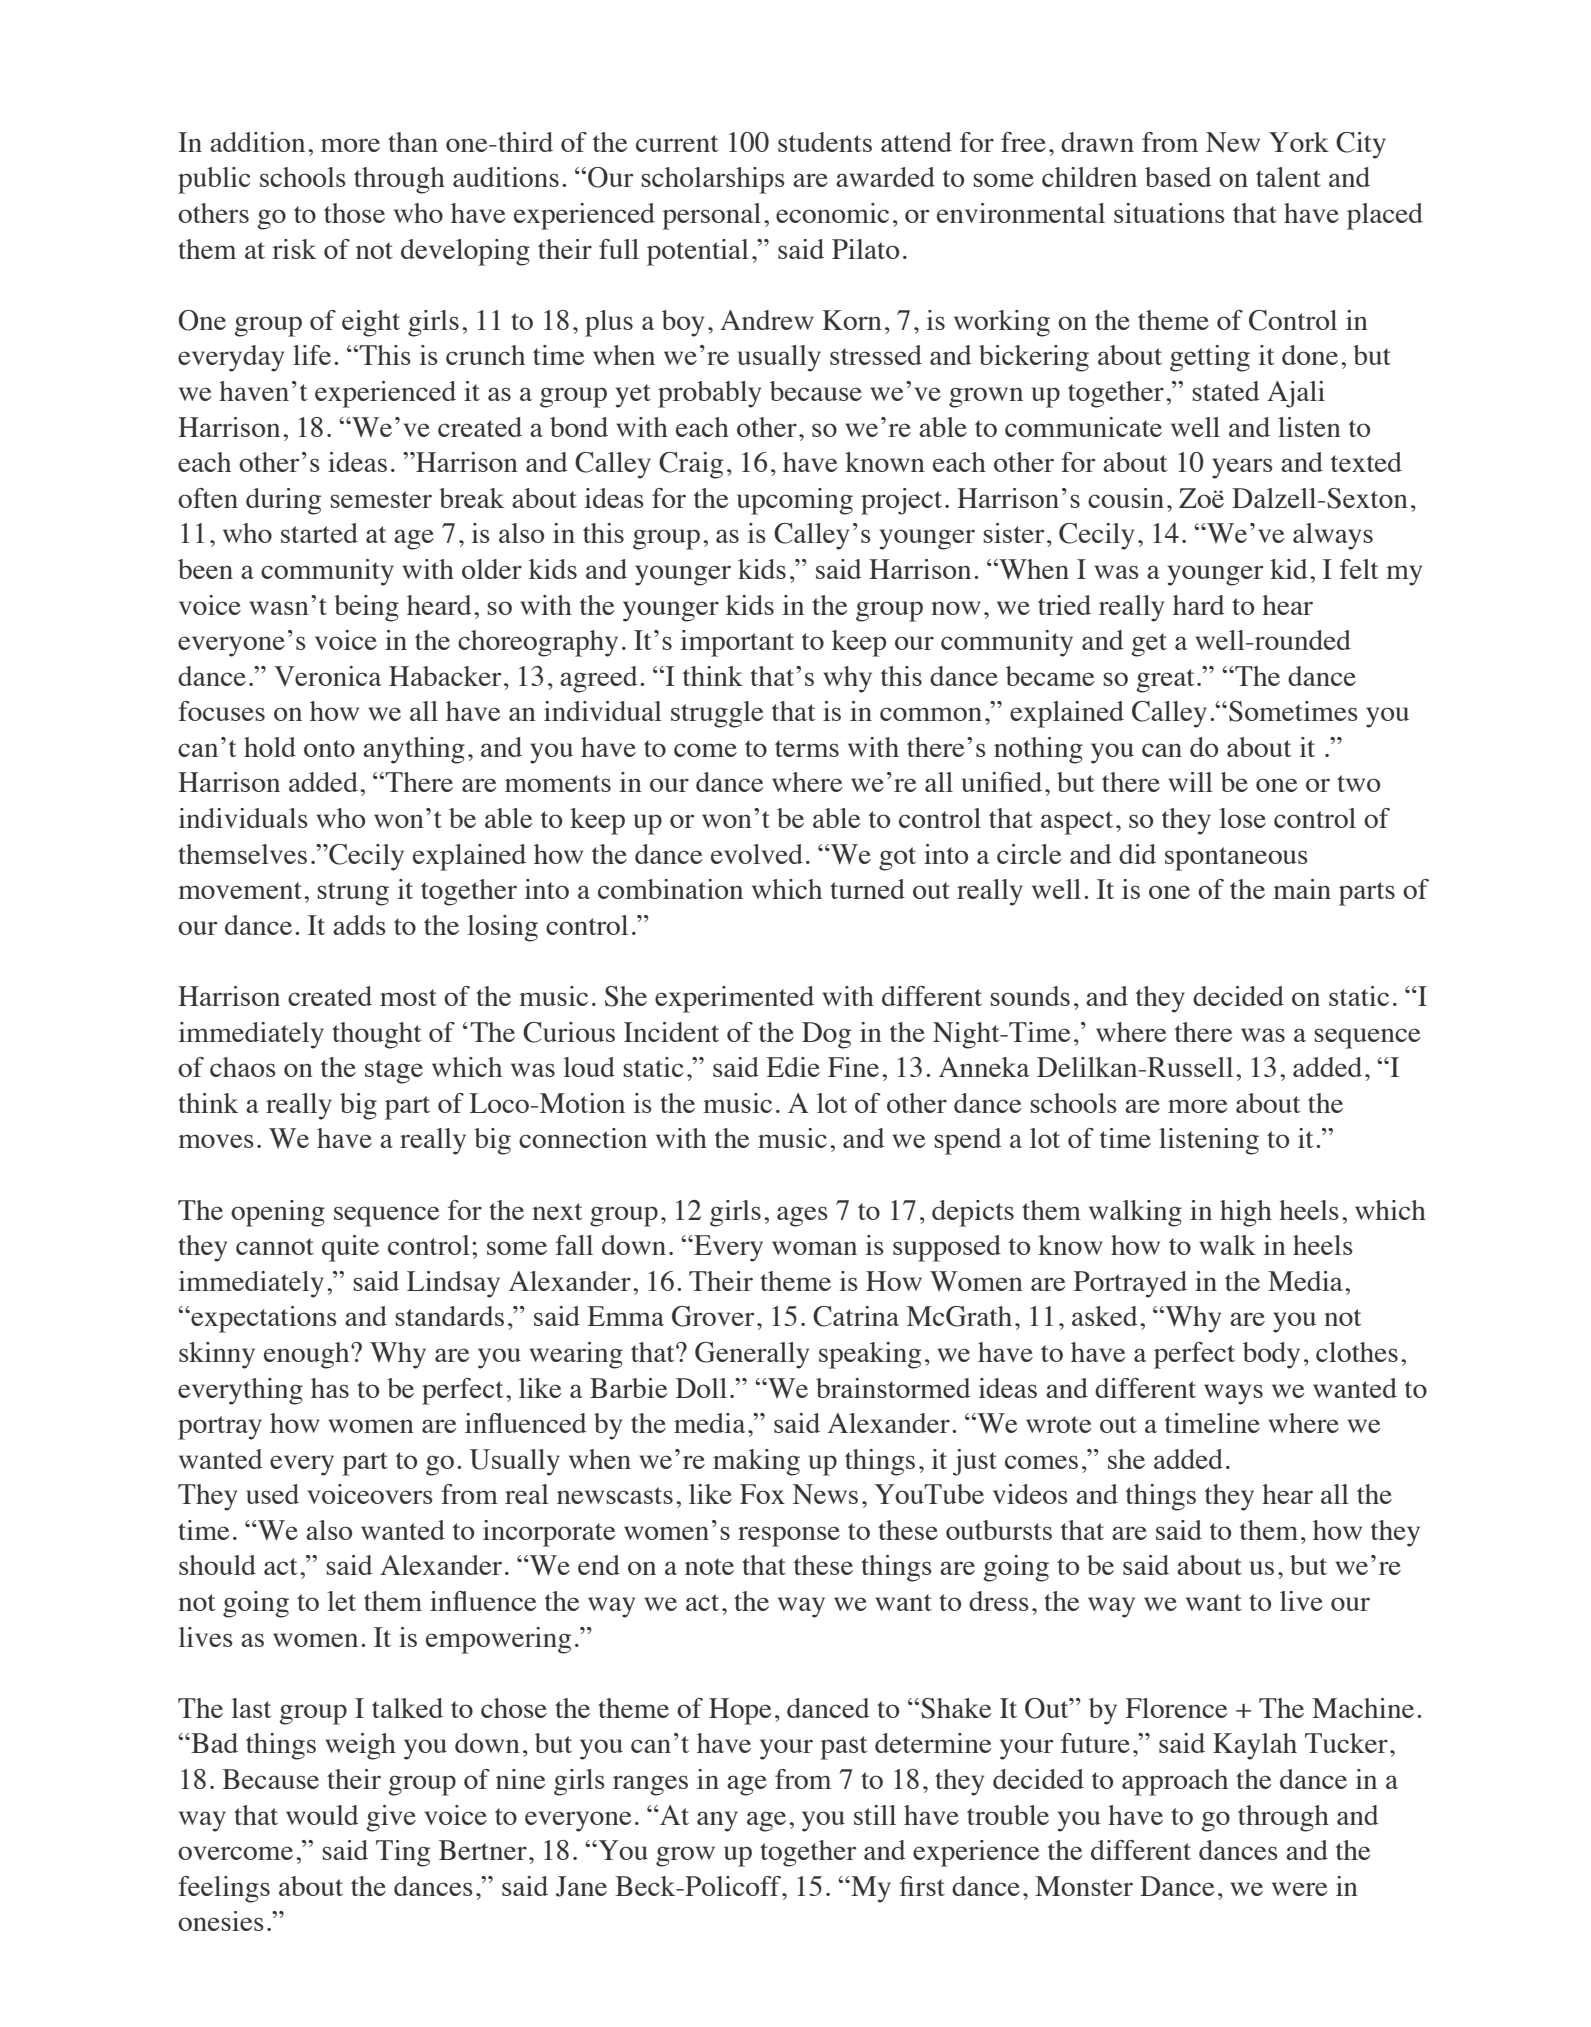 This screenshot has width=1591, height=2027. I want to click on economic, so click(832, 213).
